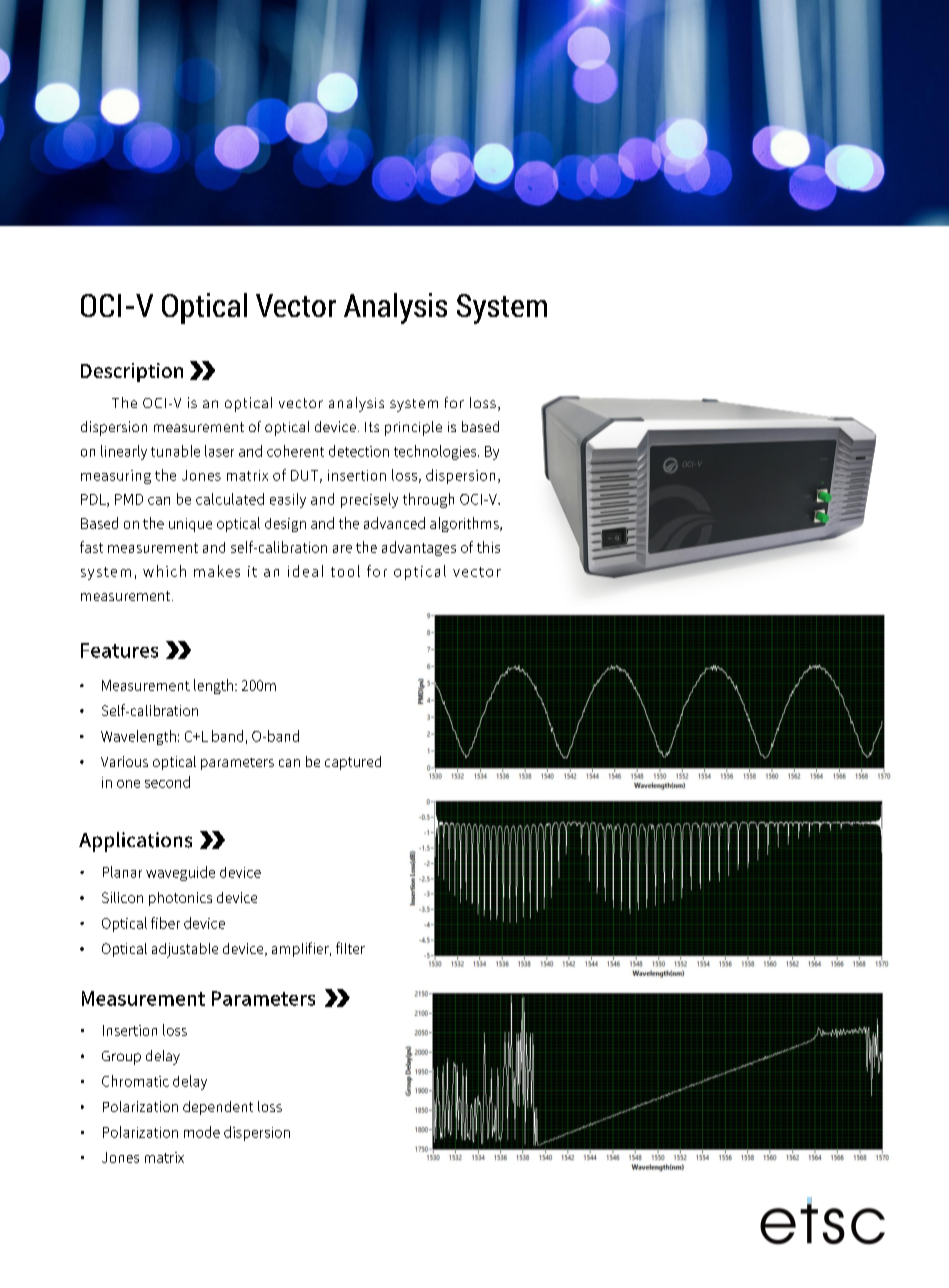  I want to click on amplifier, so click(301, 949).
